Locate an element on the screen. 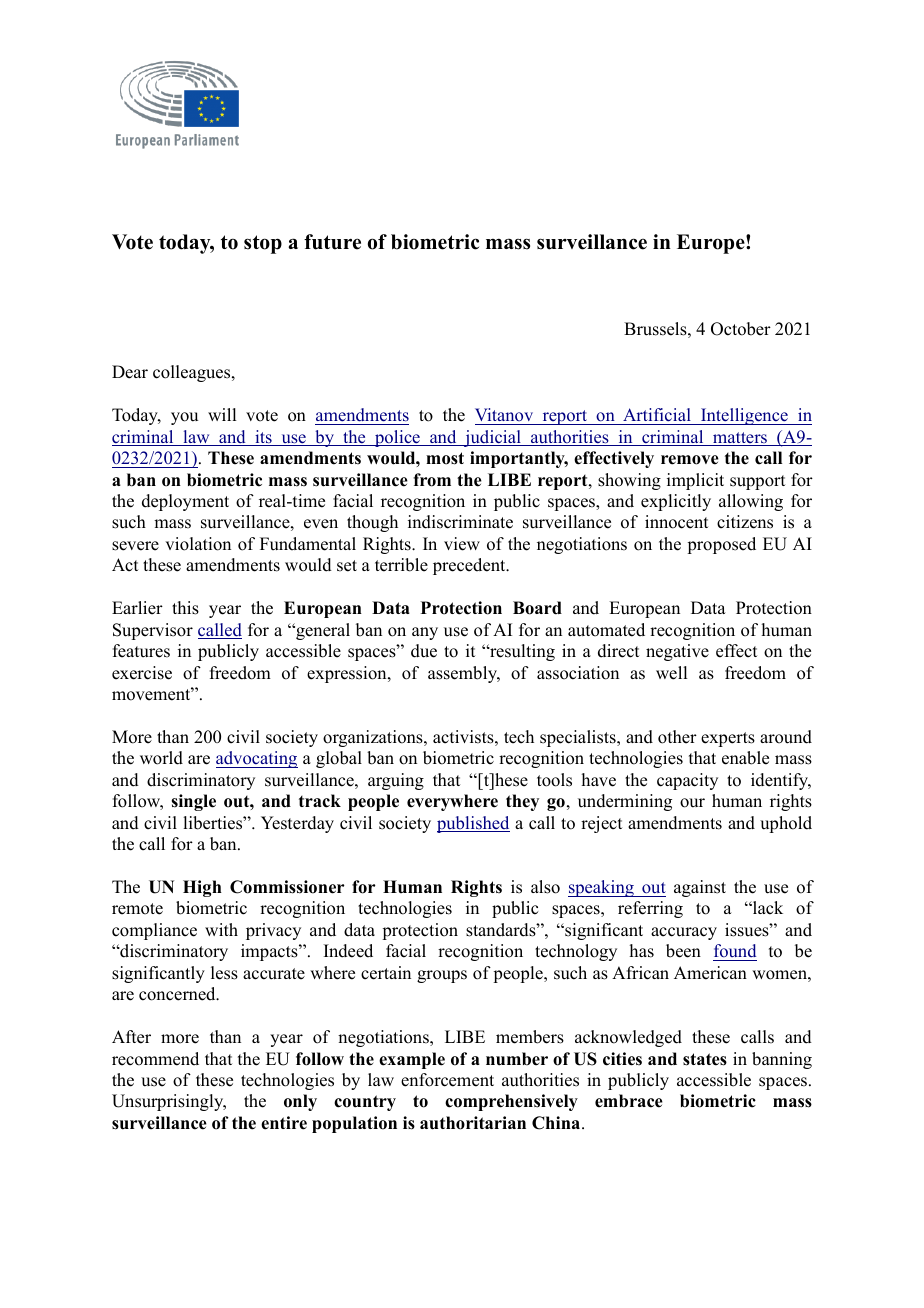 The image size is (924, 1308). enforcement is located at coordinates (447, 1080).
